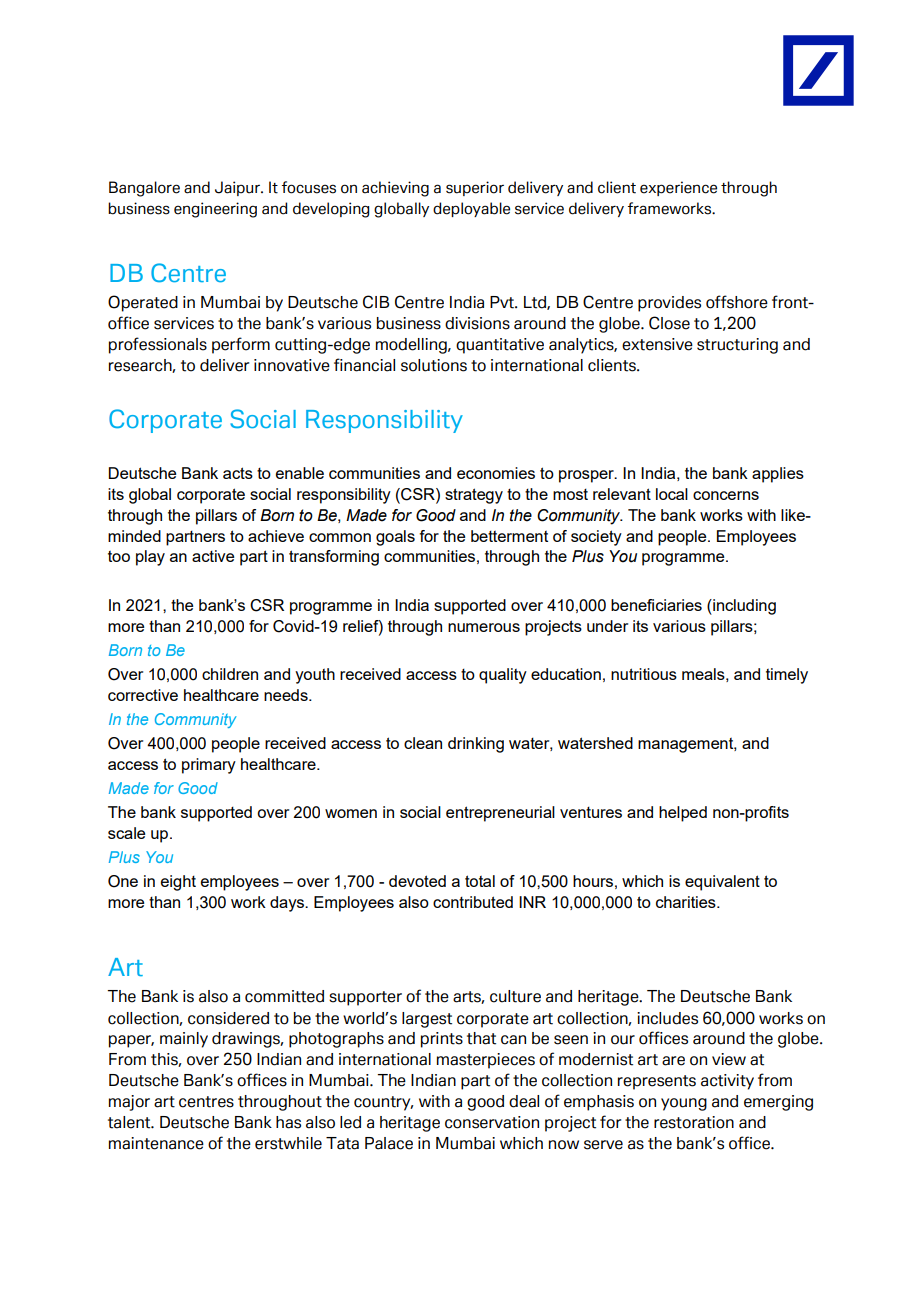  I want to click on professionals, so click(158, 345).
